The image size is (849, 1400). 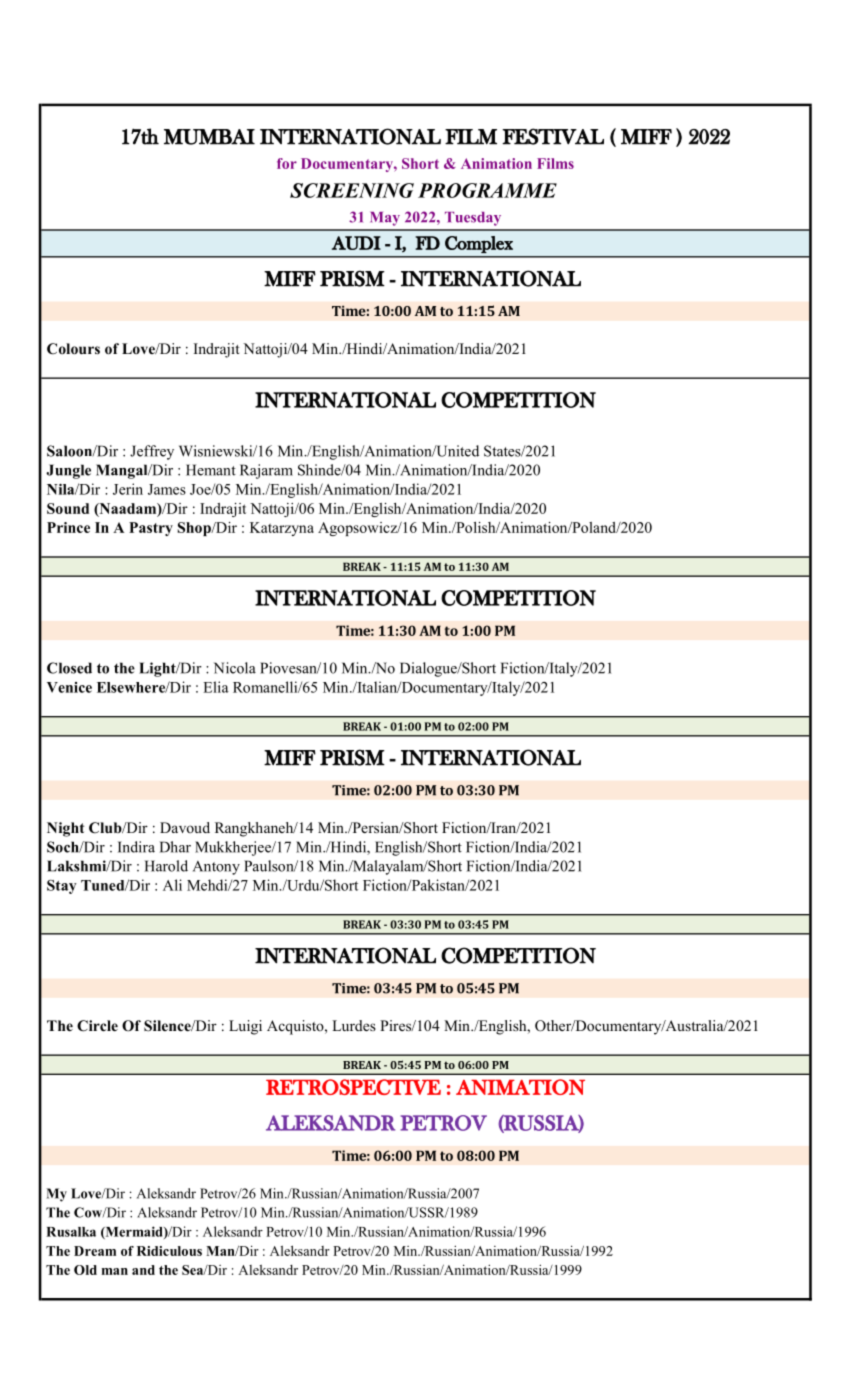 I want to click on RETROSPECTIVE, so click(x=353, y=1087).
